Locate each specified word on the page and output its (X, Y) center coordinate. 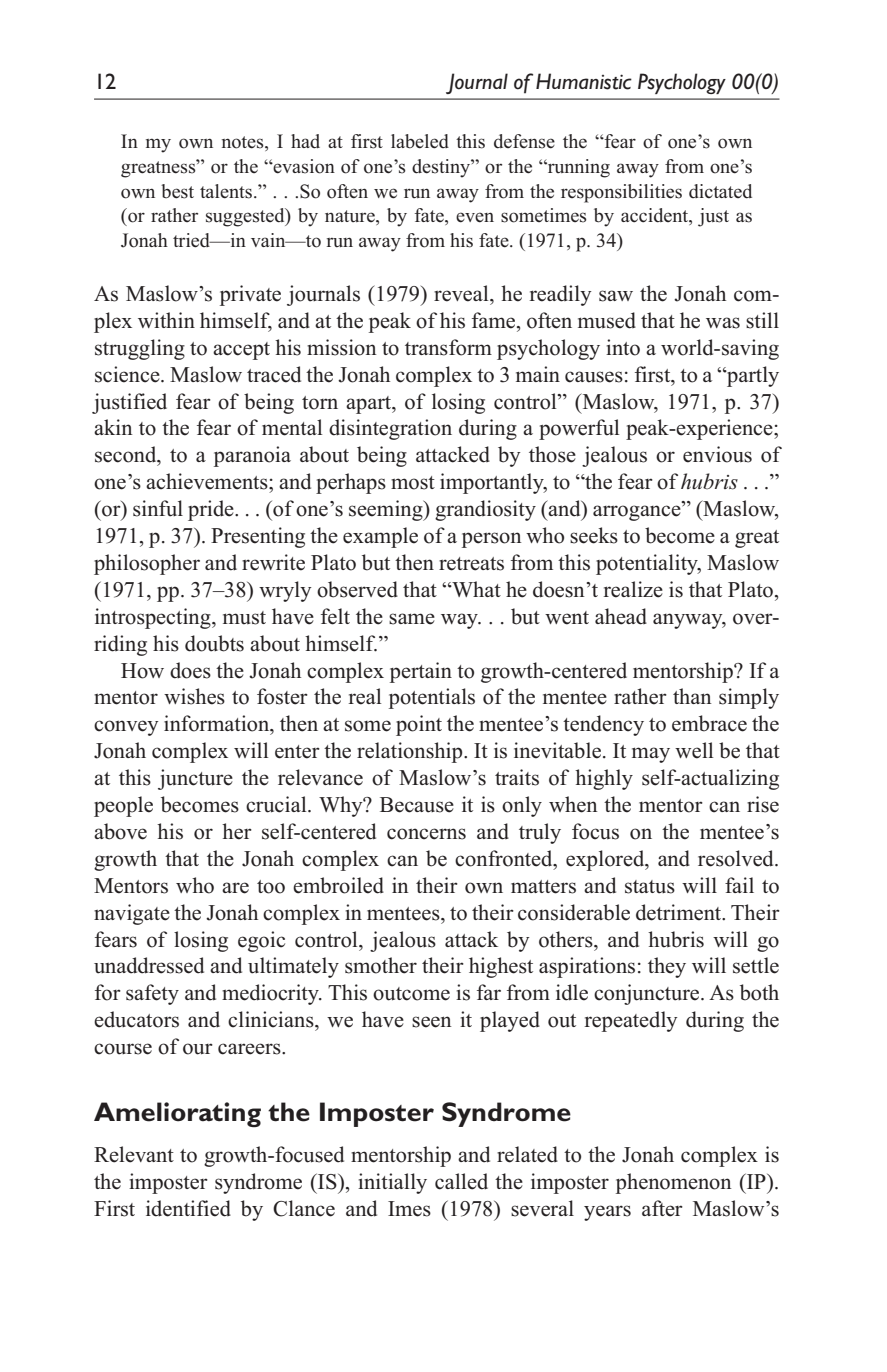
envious (717, 454)
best (177, 191)
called (461, 1181)
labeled (420, 141)
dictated (720, 191)
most (413, 483)
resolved (737, 858)
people (123, 806)
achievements (208, 481)
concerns (426, 834)
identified (188, 1208)
